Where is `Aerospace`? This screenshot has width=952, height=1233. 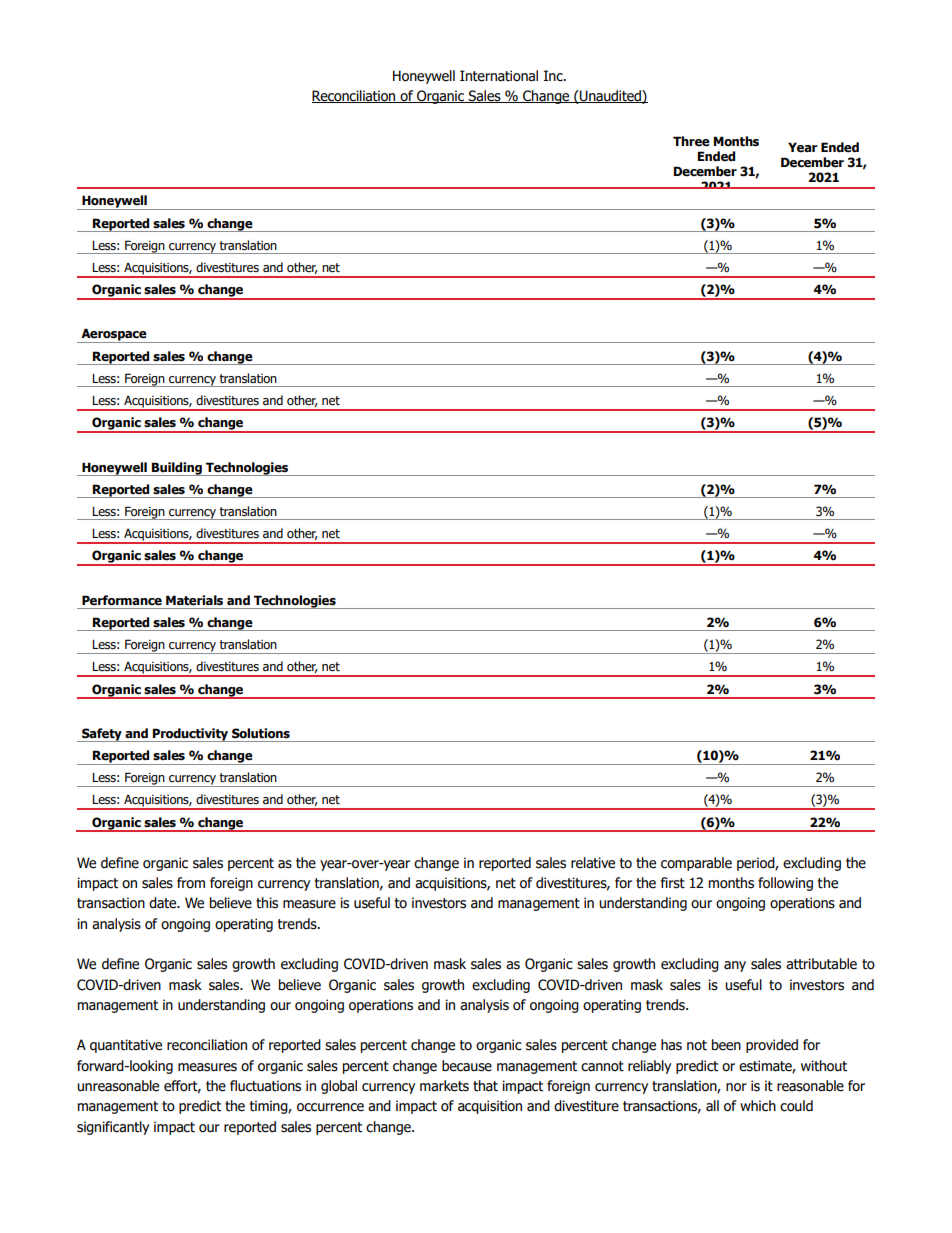
Aerospace is located at coordinates (114, 335).
